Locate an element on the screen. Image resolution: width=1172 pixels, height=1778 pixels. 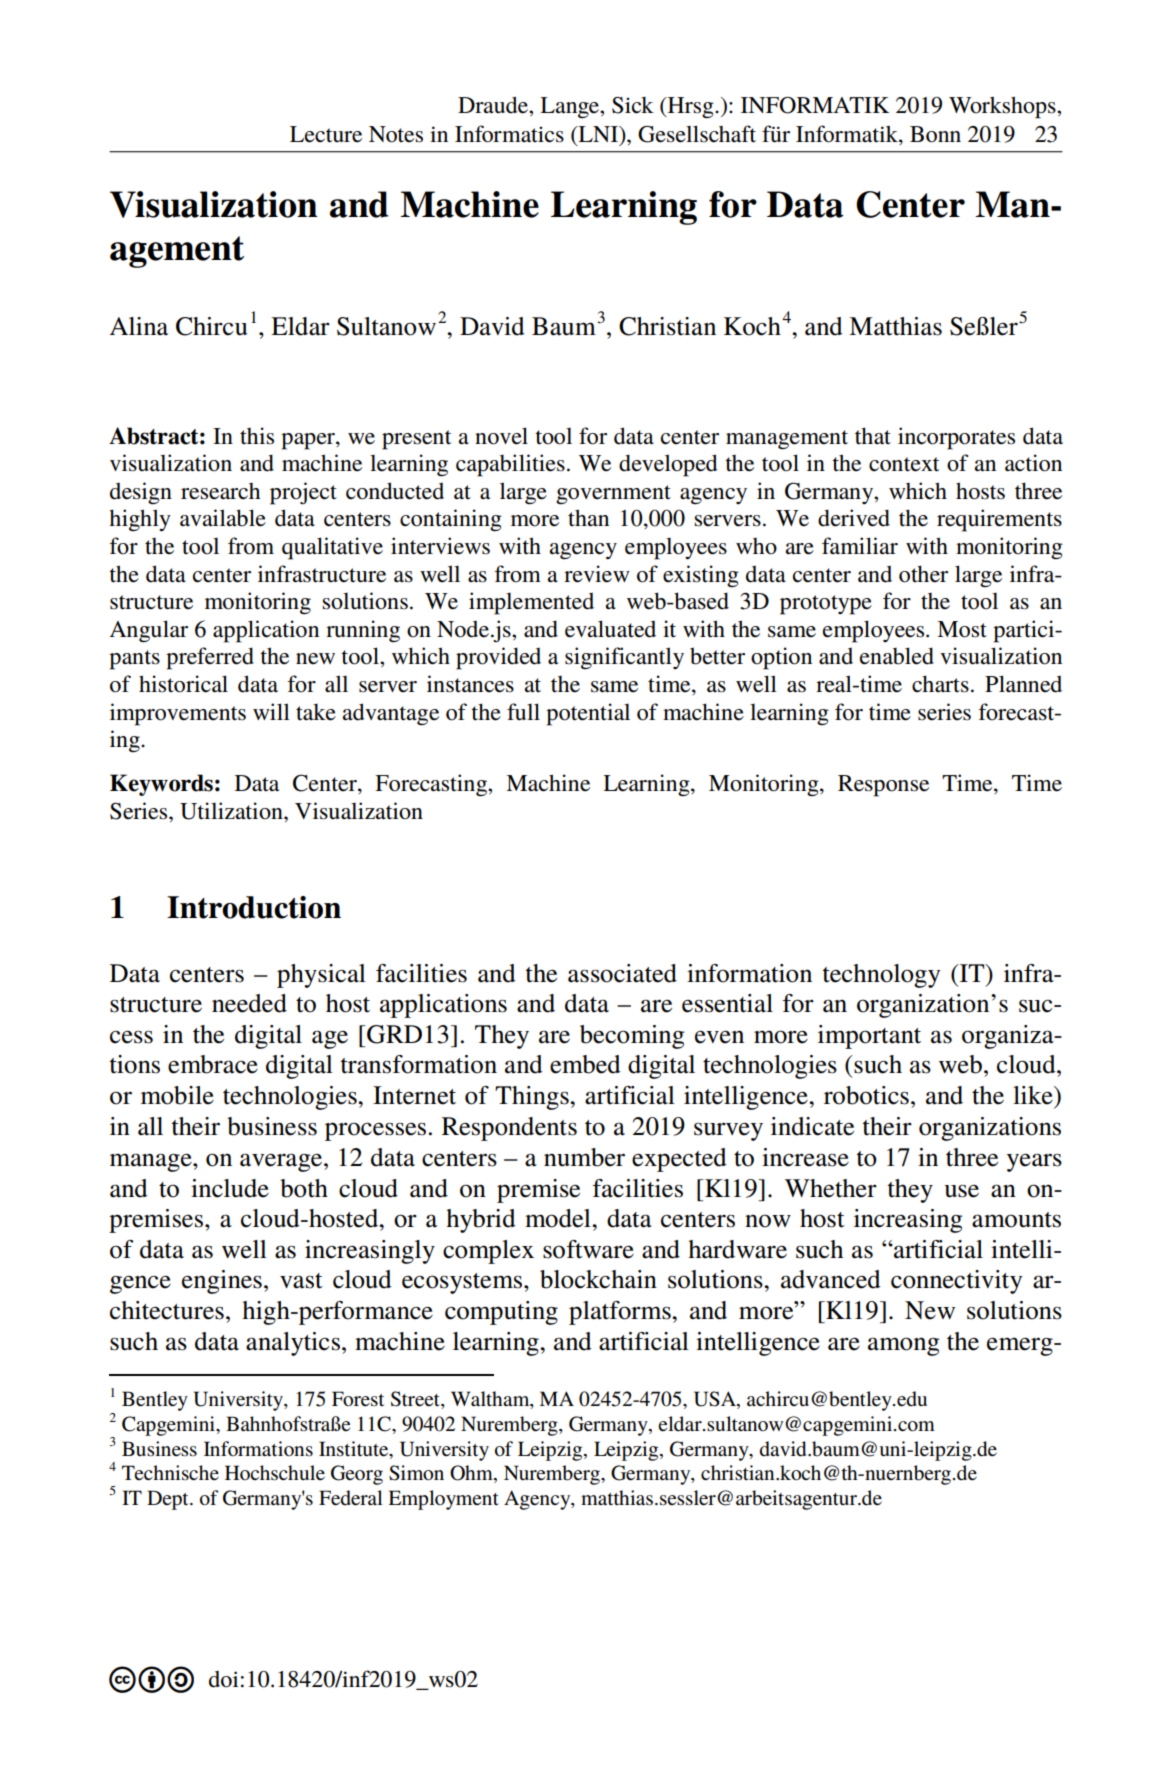
Bonn is located at coordinates (935, 134).
